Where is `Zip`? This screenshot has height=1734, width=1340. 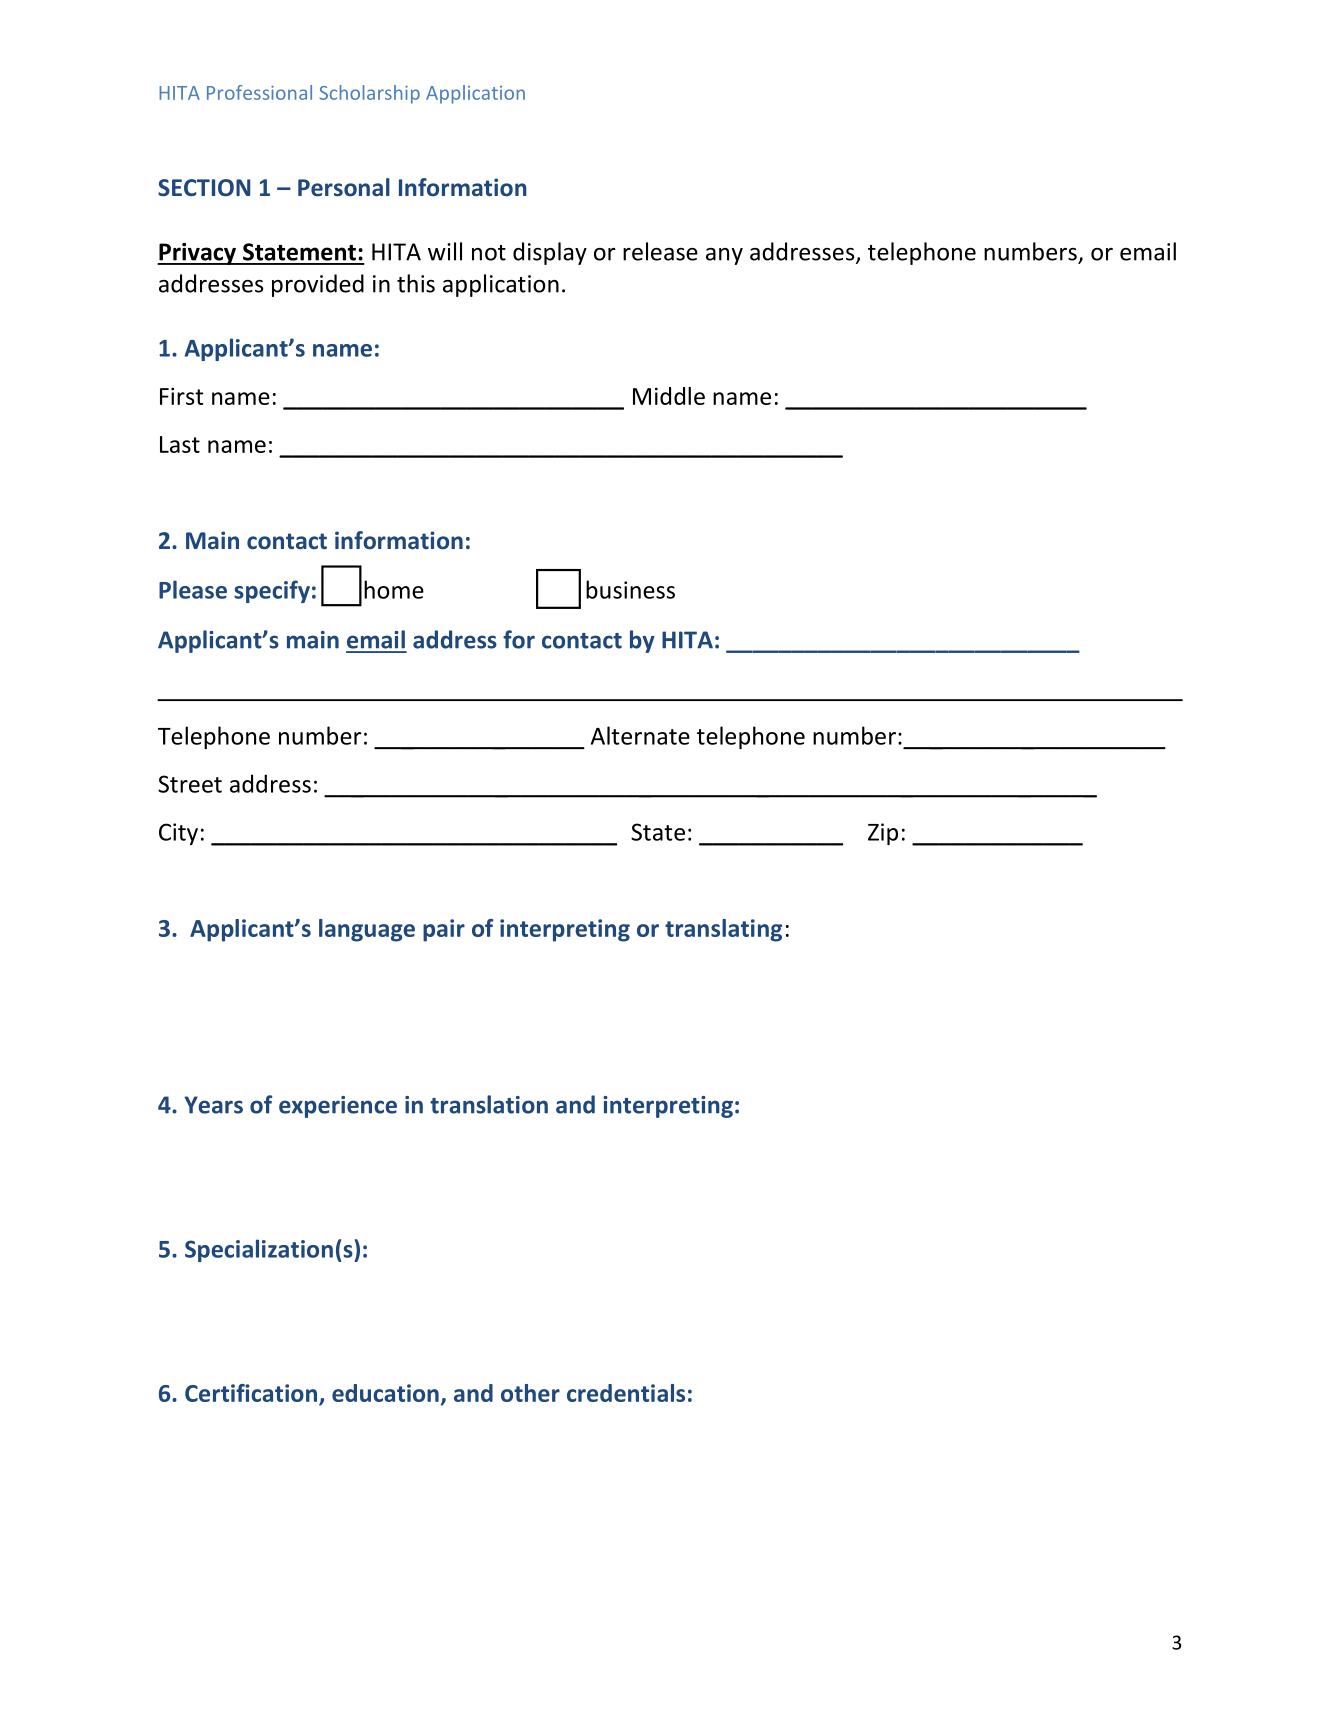
Zip is located at coordinates (883, 834).
